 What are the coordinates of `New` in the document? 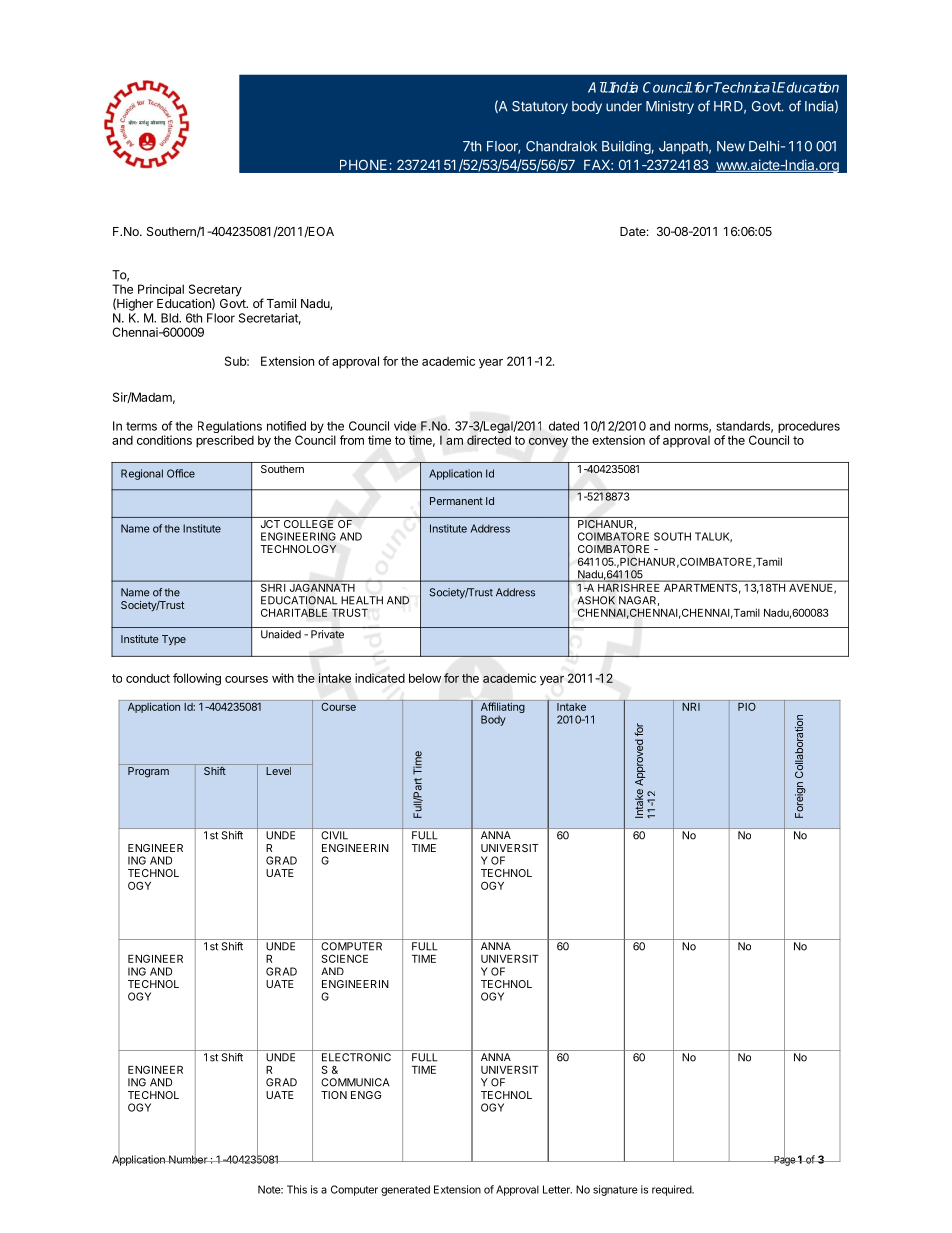 It's located at (731, 146).
